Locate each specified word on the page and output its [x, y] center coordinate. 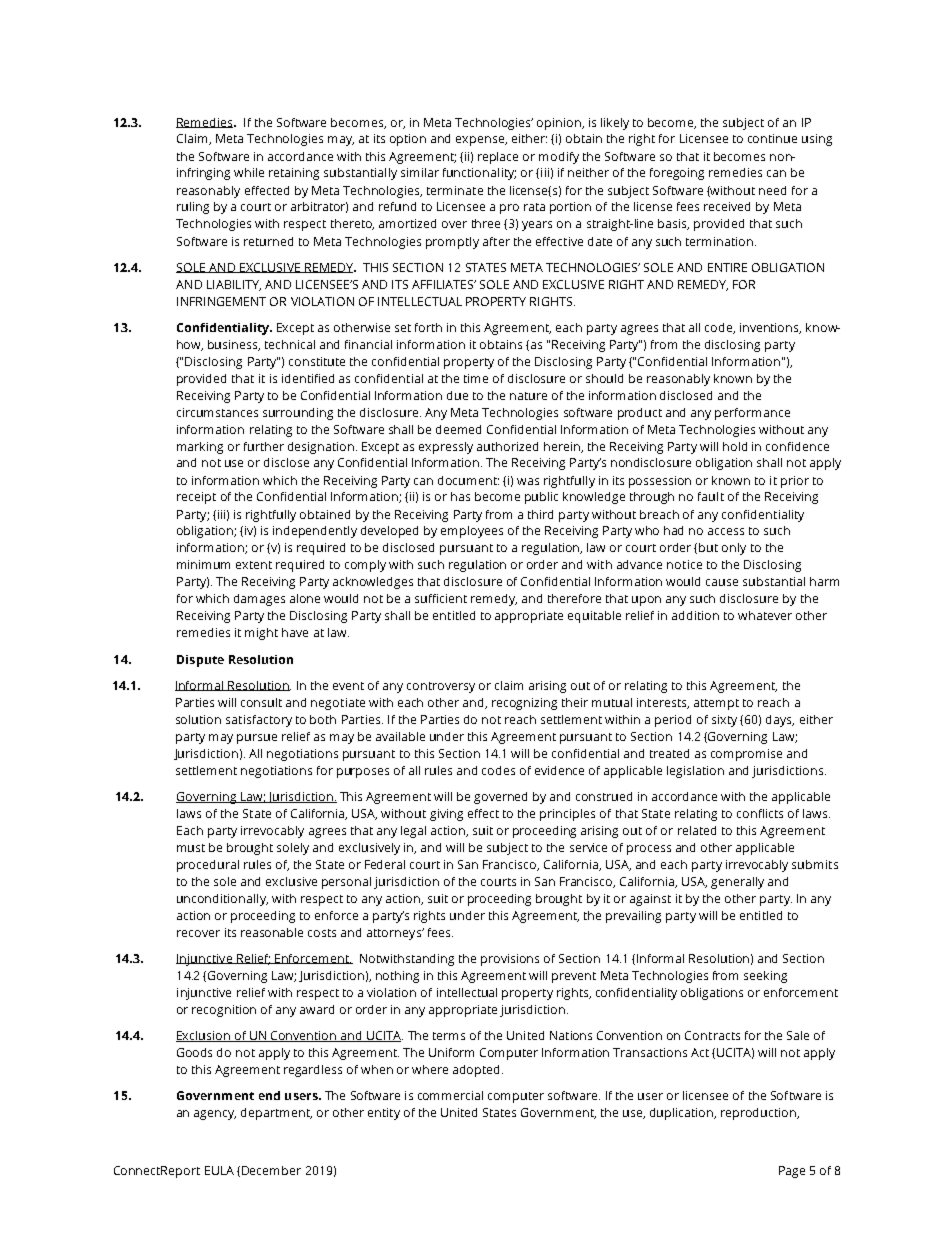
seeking [765, 977]
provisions [510, 960]
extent [254, 565]
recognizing [524, 704]
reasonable [272, 932]
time [476, 378]
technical [290, 344]
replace [498, 158]
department [276, 1114]
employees [472, 532]
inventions [770, 328]
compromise [746, 755]
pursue [257, 739]
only [734, 549]
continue [772, 138]
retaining [294, 174]
